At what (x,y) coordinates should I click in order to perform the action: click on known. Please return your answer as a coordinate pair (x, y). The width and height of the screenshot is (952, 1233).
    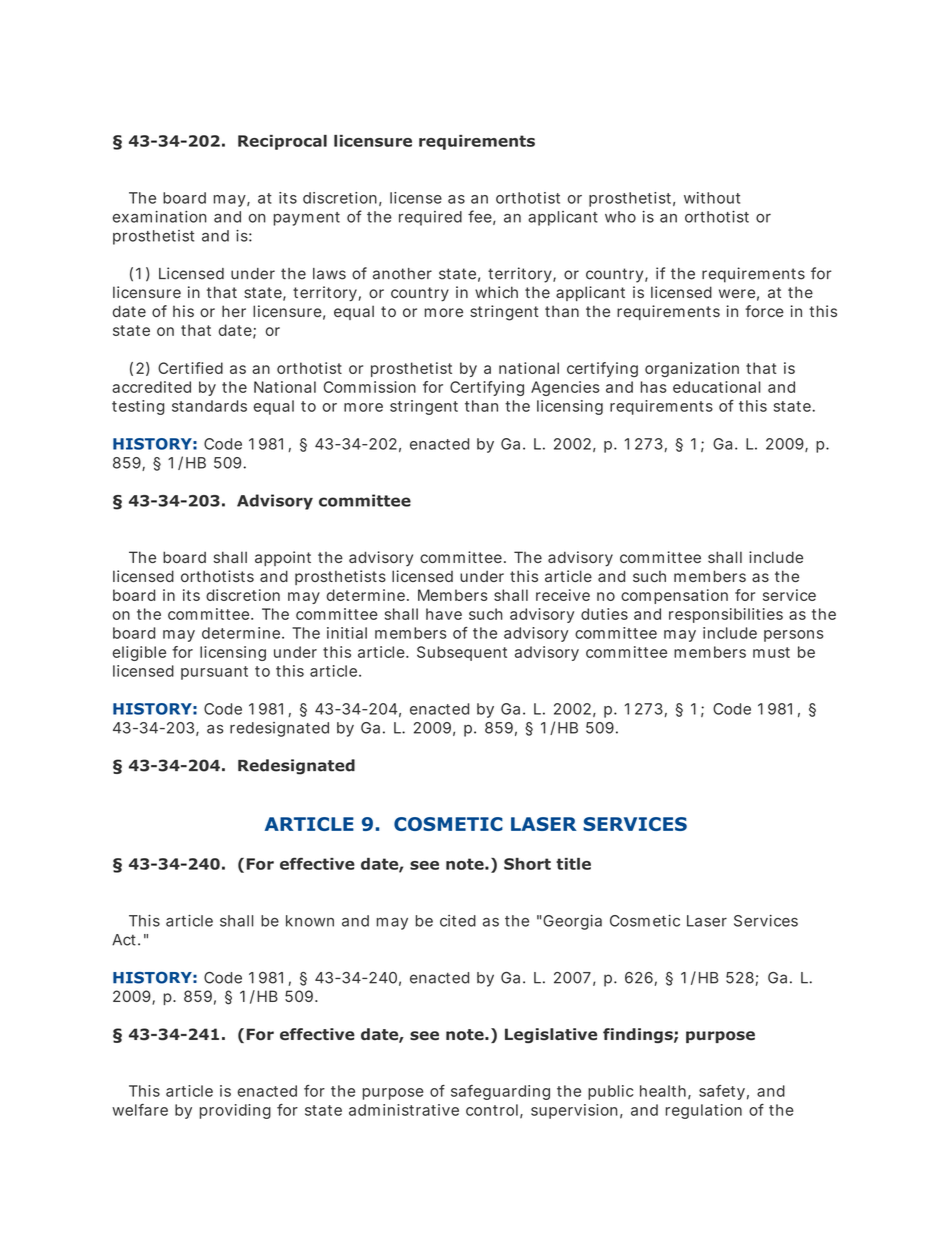
    Looking at the image, I should click on (310, 921).
